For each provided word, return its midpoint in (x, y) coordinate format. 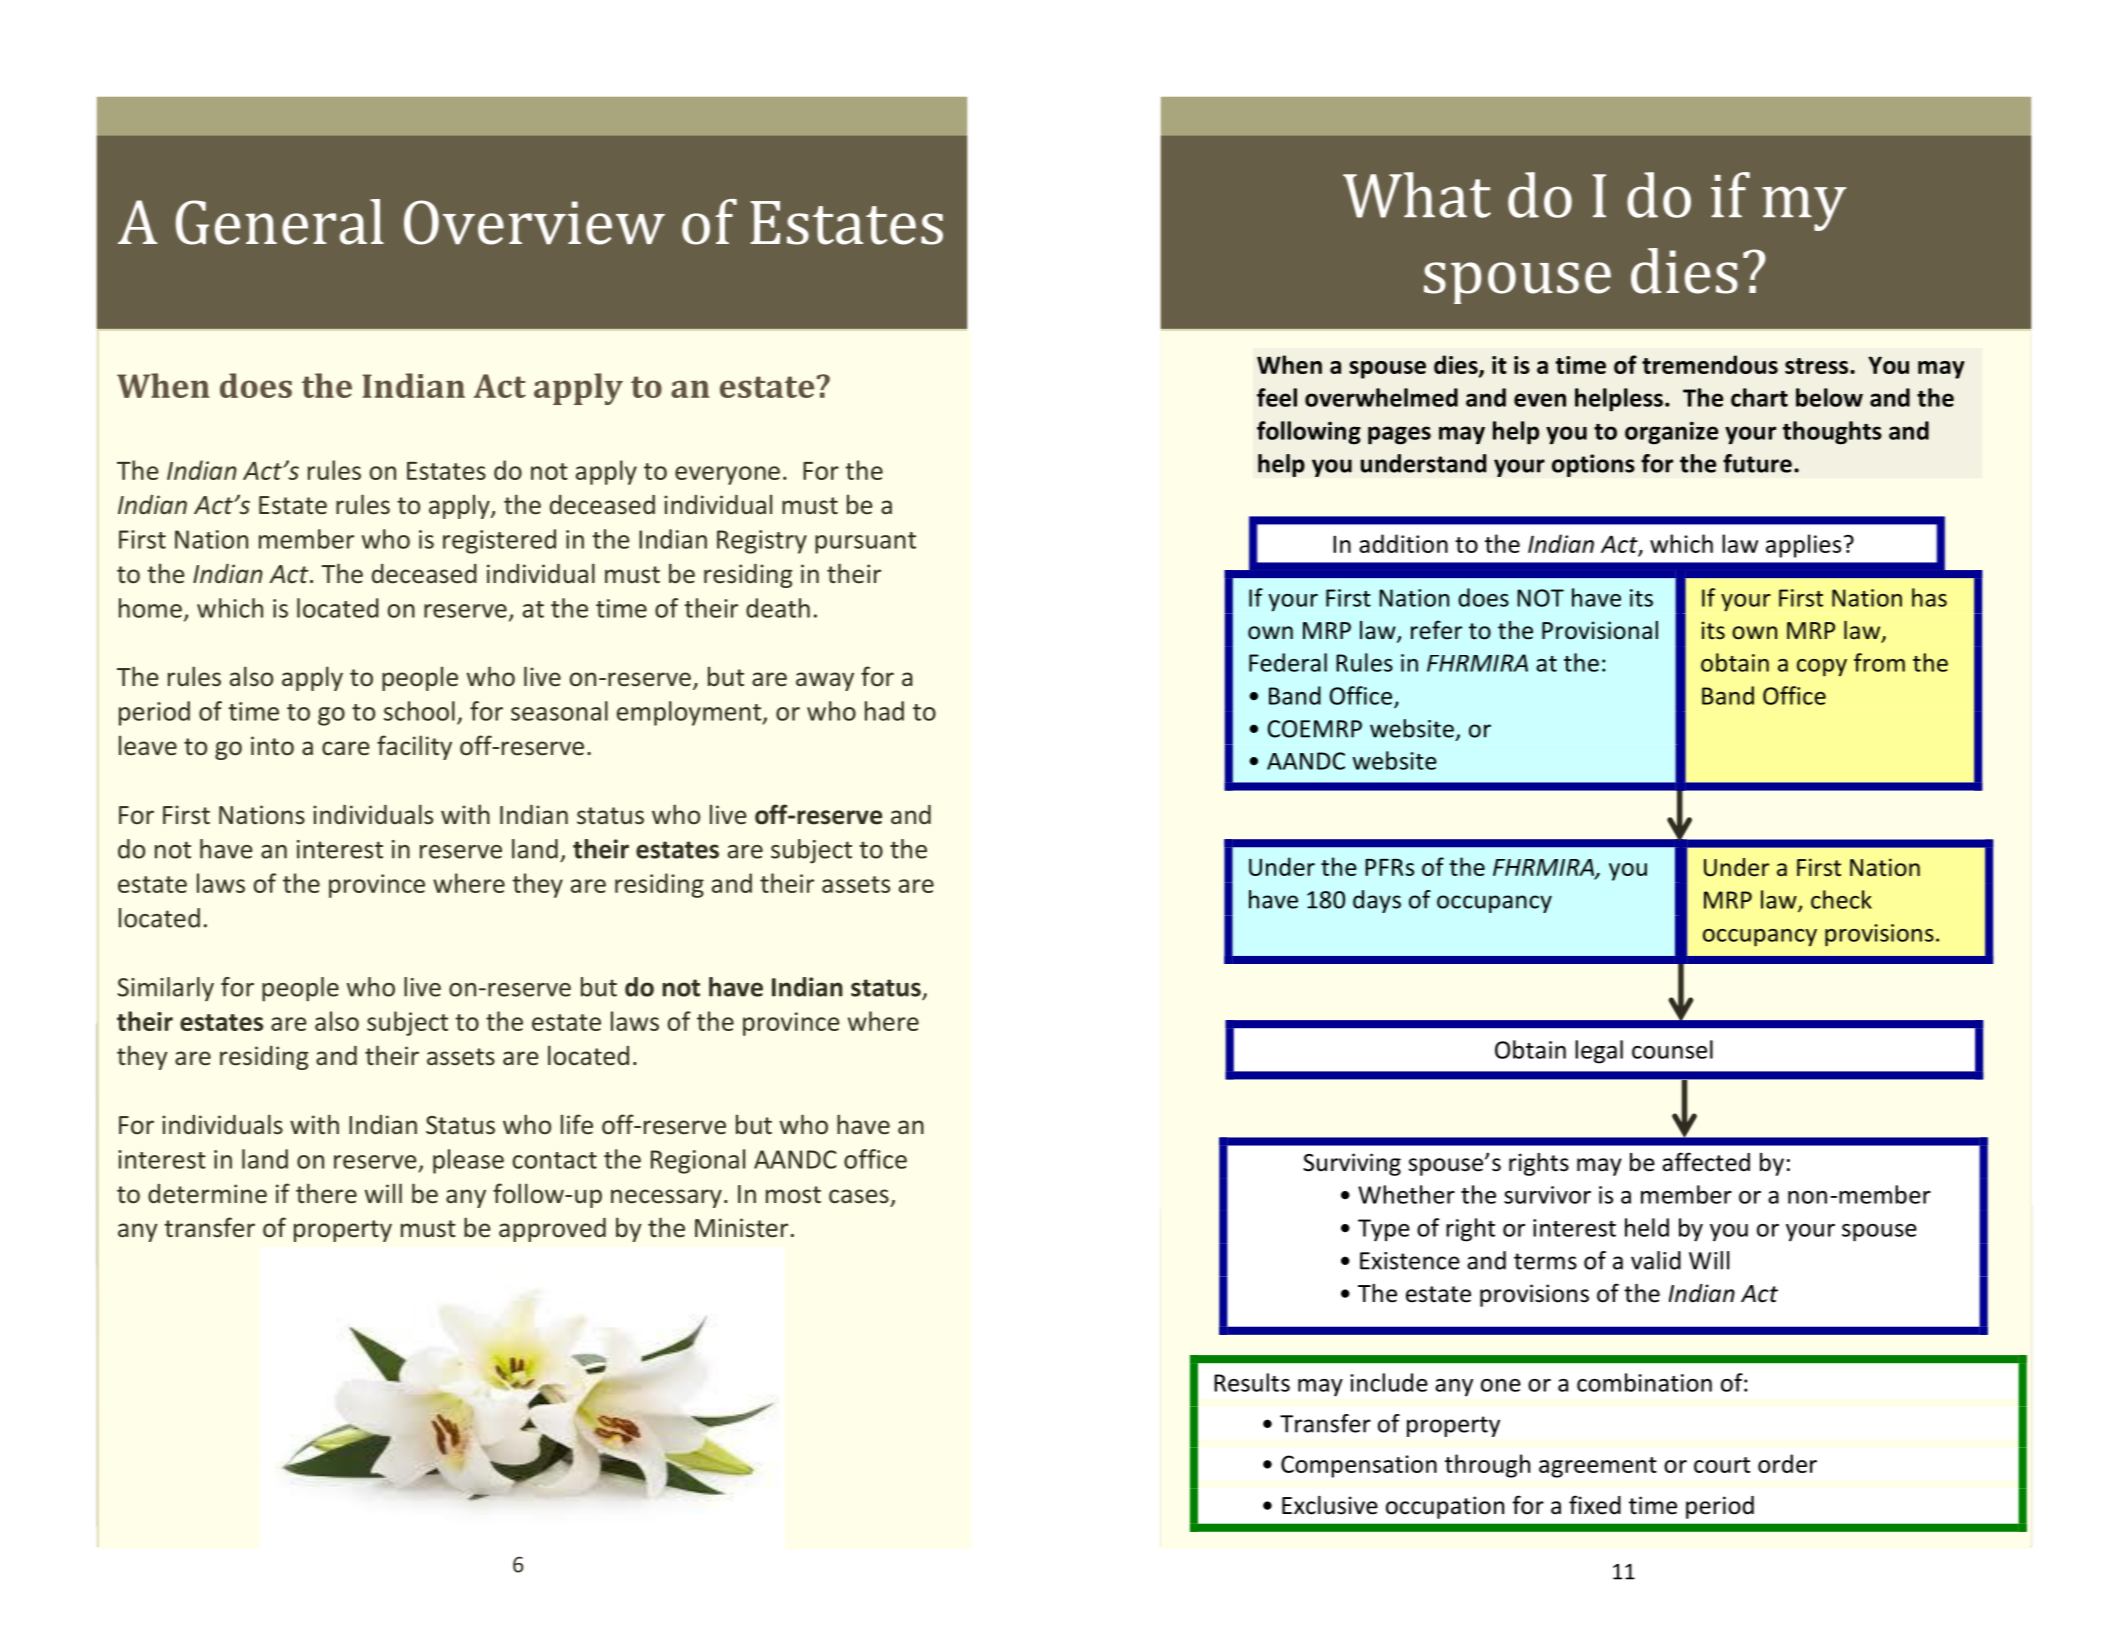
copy (1822, 668)
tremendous (1710, 364)
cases (859, 1196)
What (1417, 195)
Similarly (166, 989)
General (280, 222)
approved (552, 1230)
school (419, 711)
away (825, 681)
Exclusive (1330, 1505)
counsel (1672, 1049)
